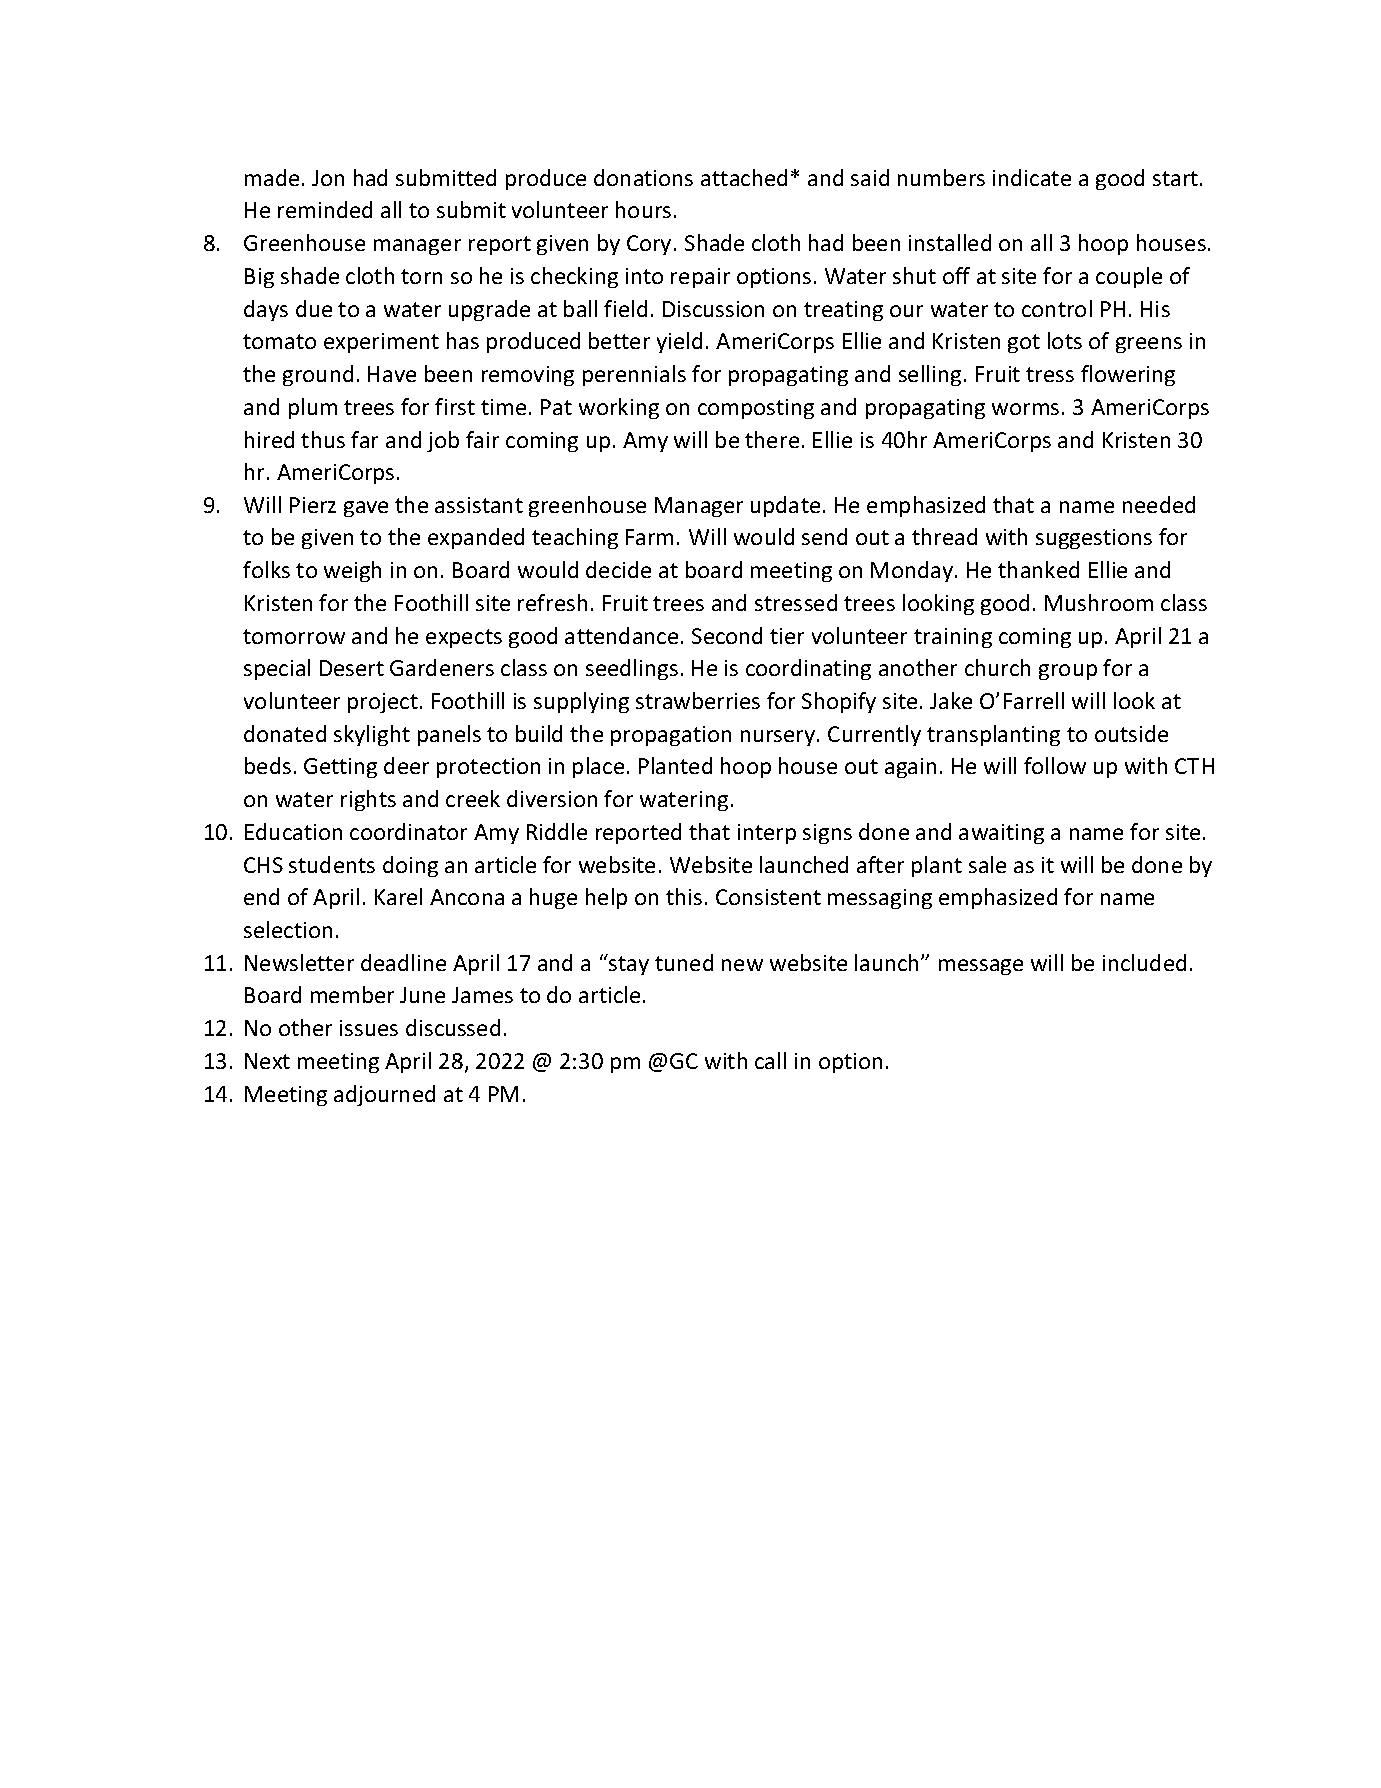 This document has height=1788, width=1381. What do you see at coordinates (1025, 409) in the document?
I see `worms` at bounding box center [1025, 409].
